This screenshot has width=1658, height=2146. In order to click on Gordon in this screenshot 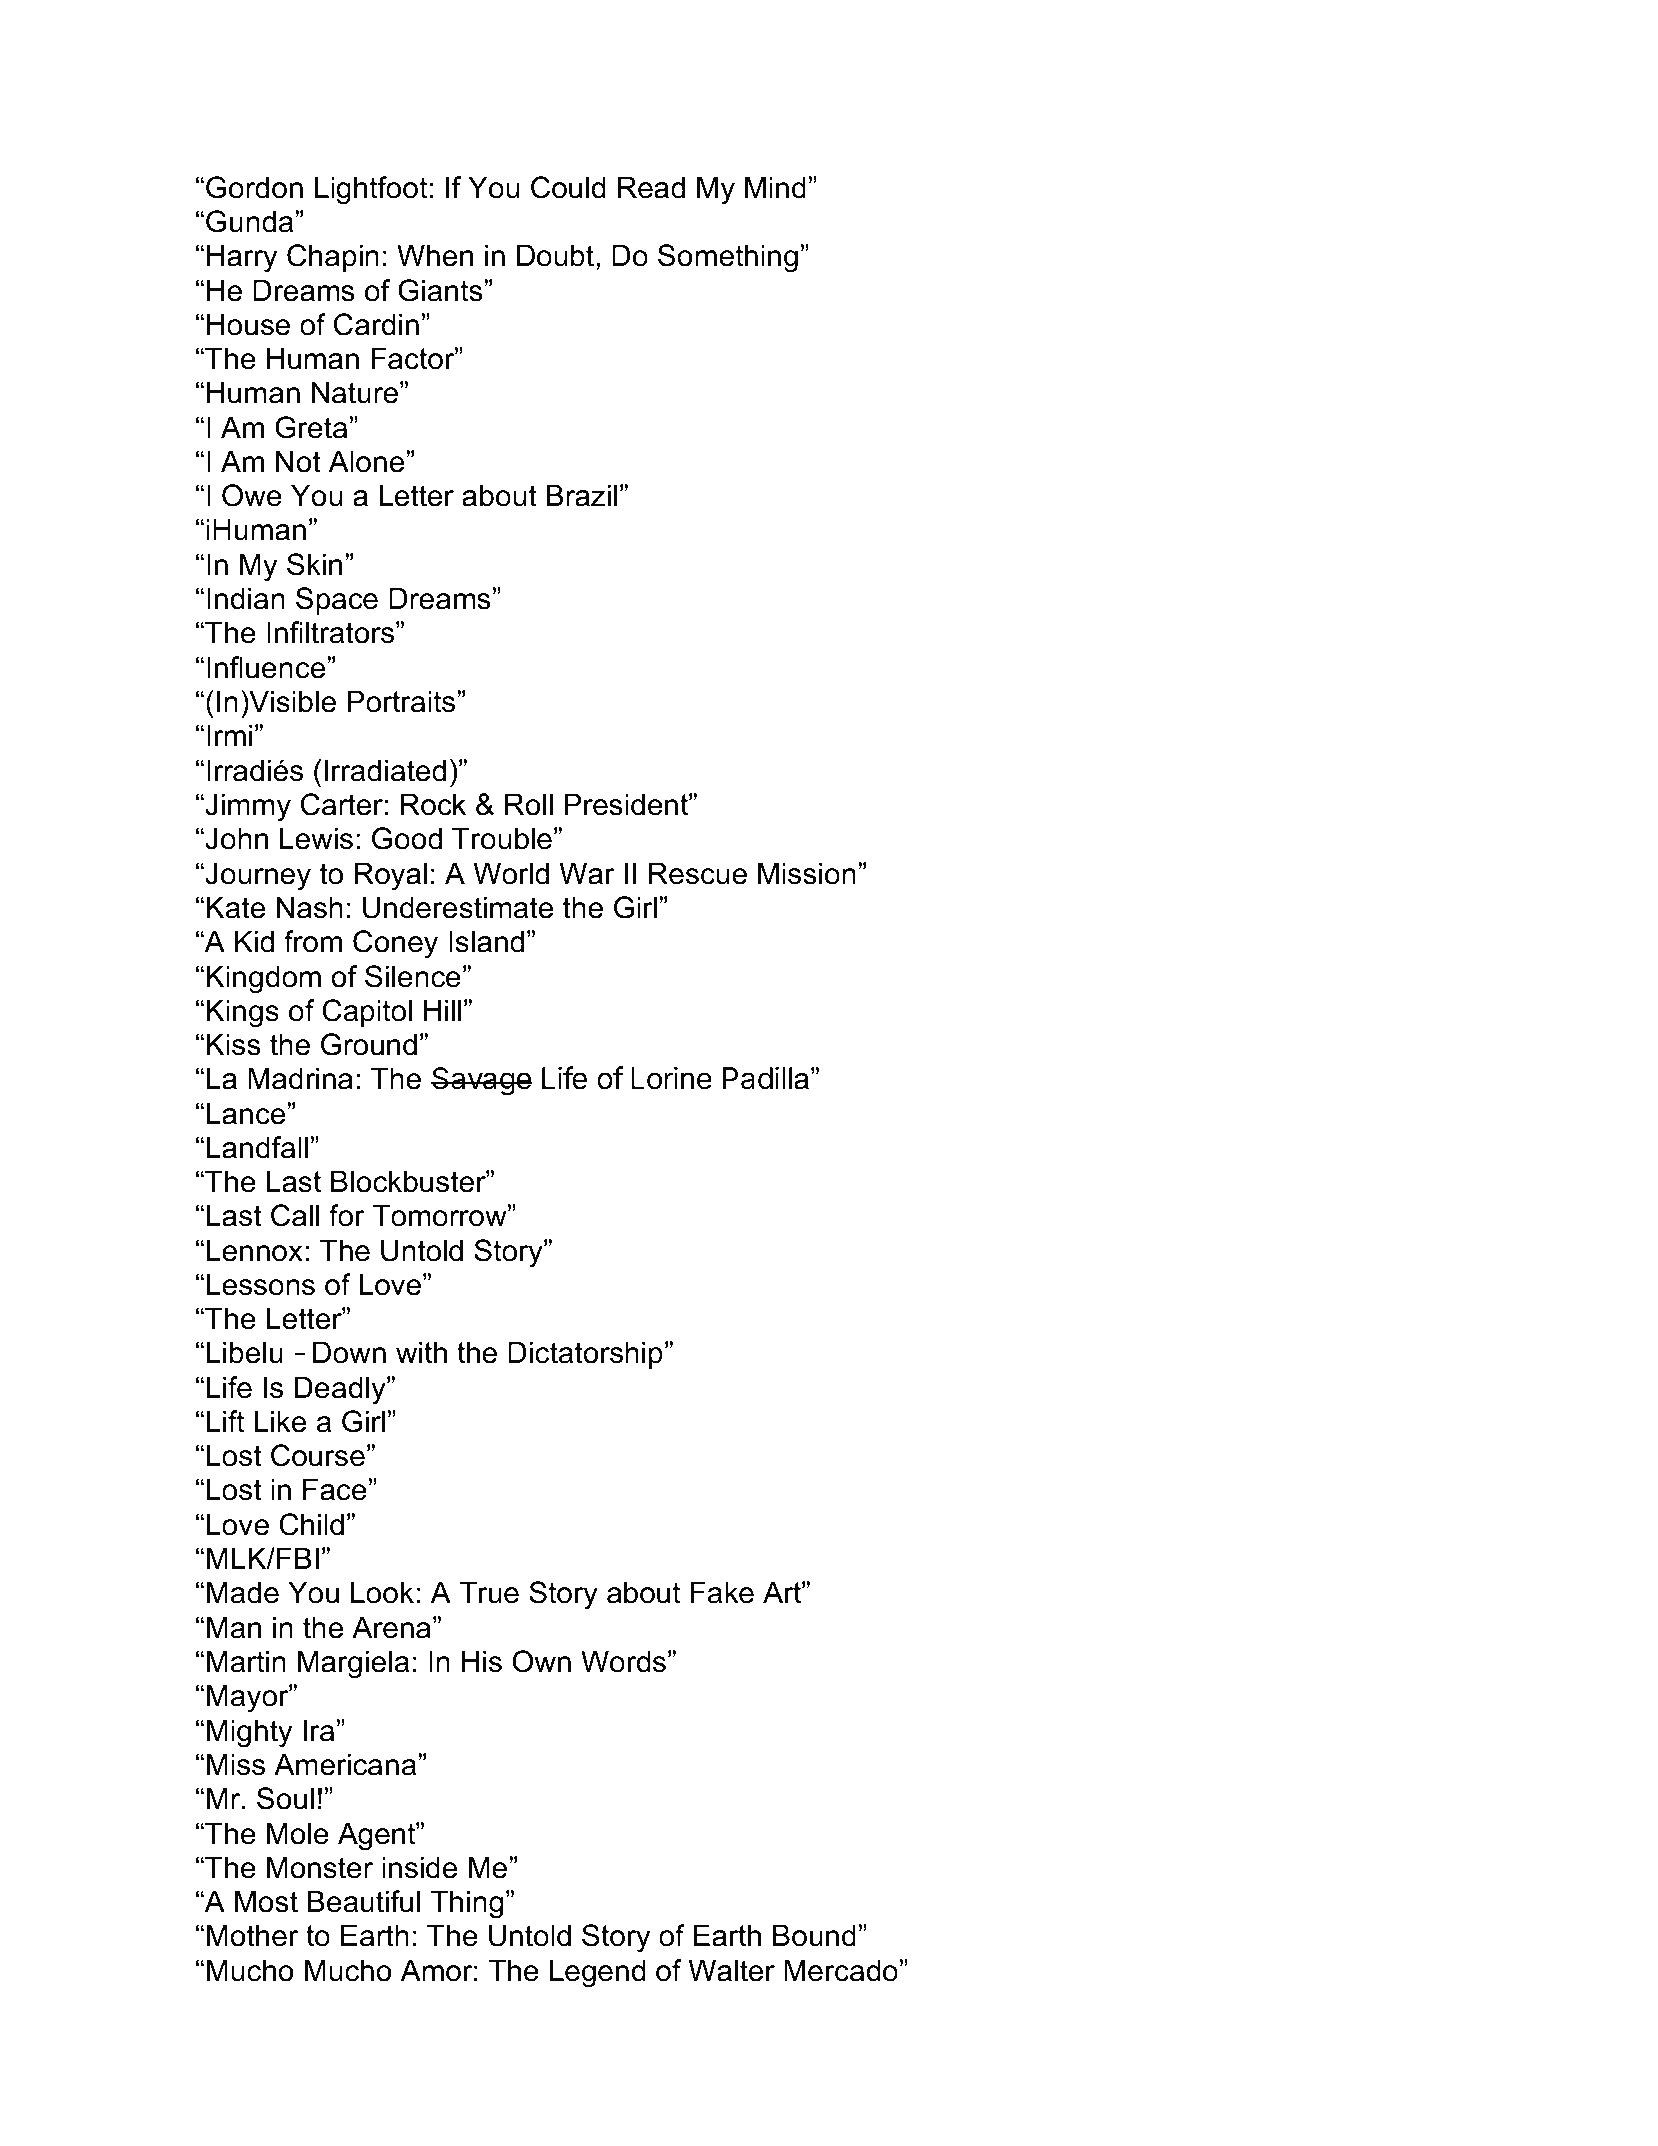, I will do `click(254, 187)`.
